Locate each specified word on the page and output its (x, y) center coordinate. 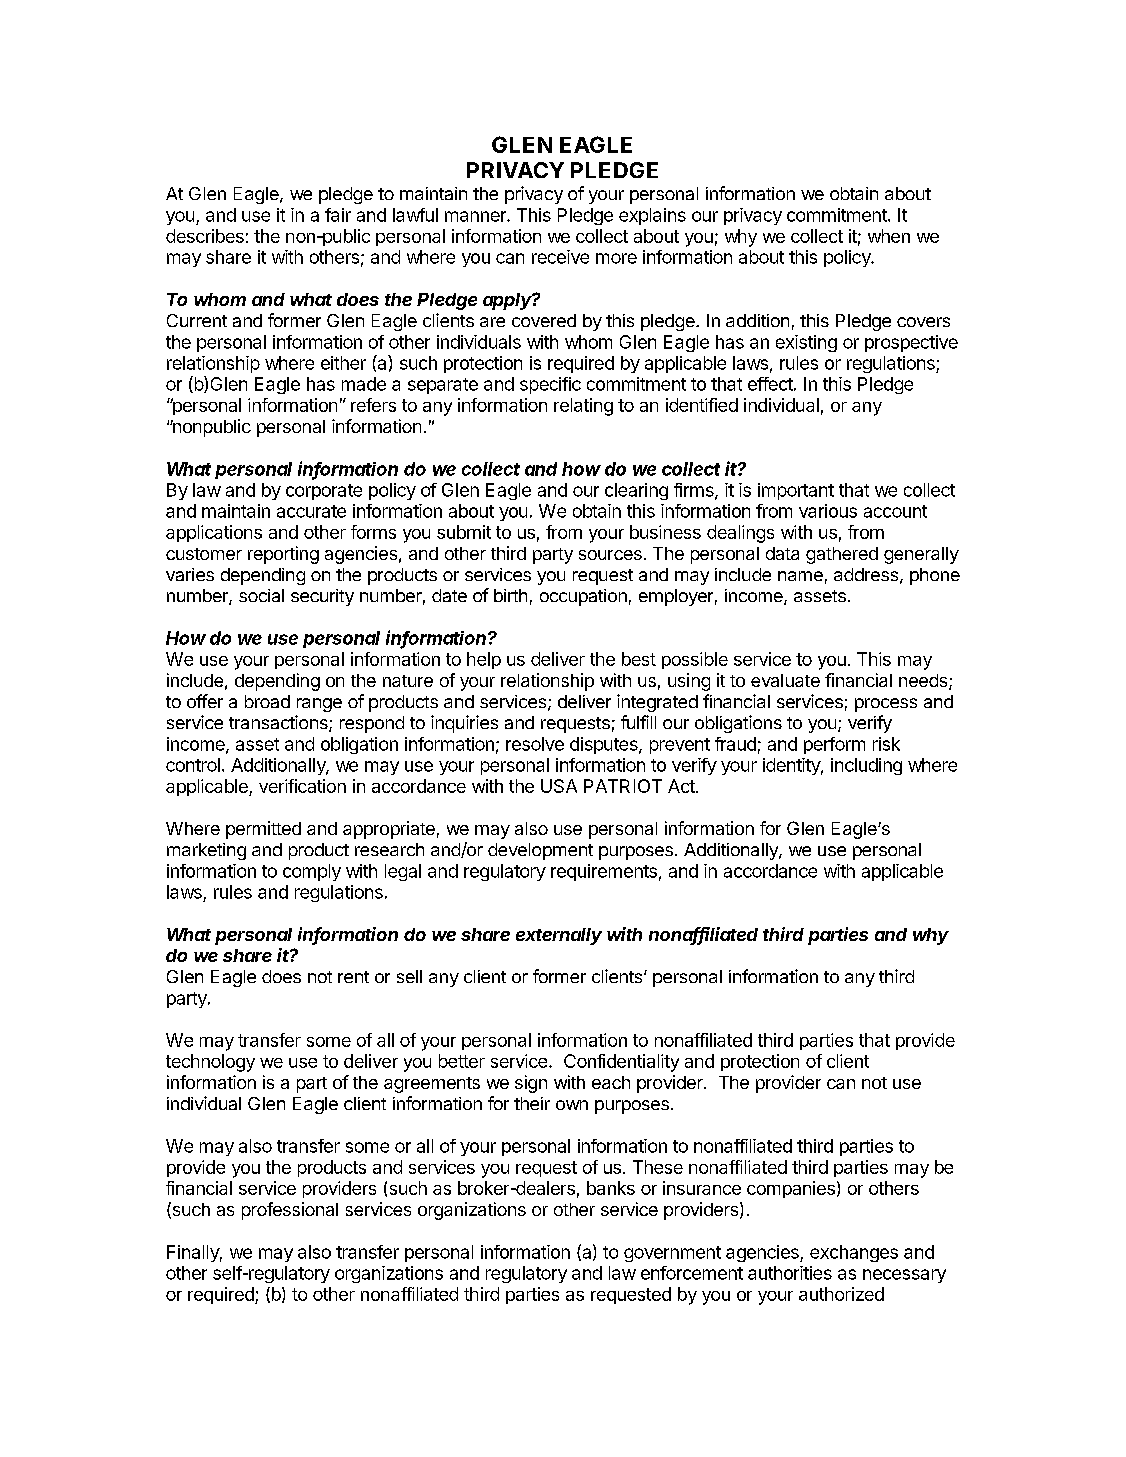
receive (560, 257)
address (866, 574)
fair (338, 215)
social (261, 595)
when (889, 236)
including (866, 766)
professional (290, 1211)
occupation (583, 597)
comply (312, 872)
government (672, 1254)
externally (559, 936)
